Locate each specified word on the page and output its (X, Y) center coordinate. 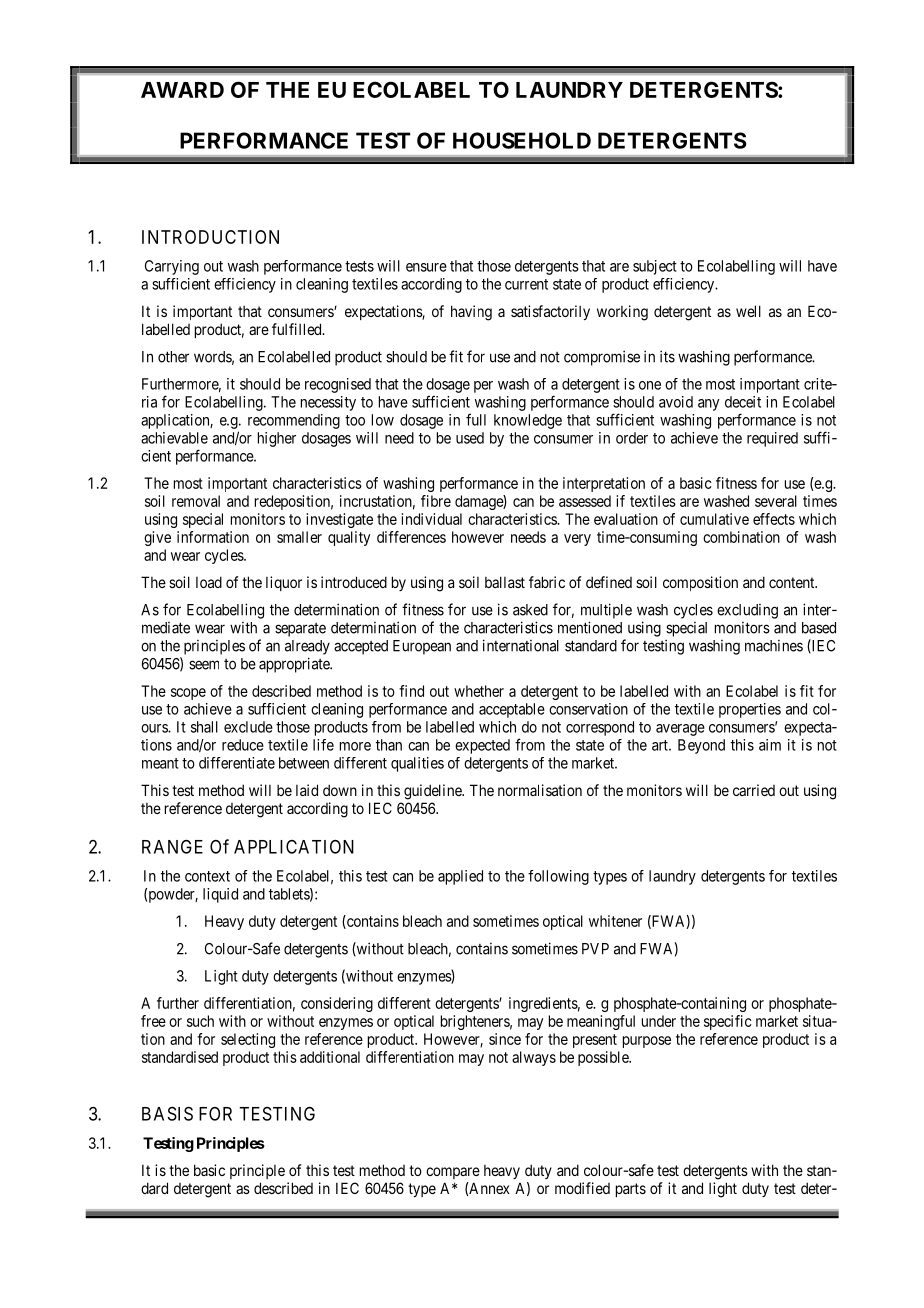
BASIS (167, 1113)
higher (277, 439)
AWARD (182, 90)
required (772, 439)
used (470, 438)
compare (453, 1173)
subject (655, 267)
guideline (433, 792)
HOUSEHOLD (522, 140)
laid (307, 790)
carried (754, 790)
